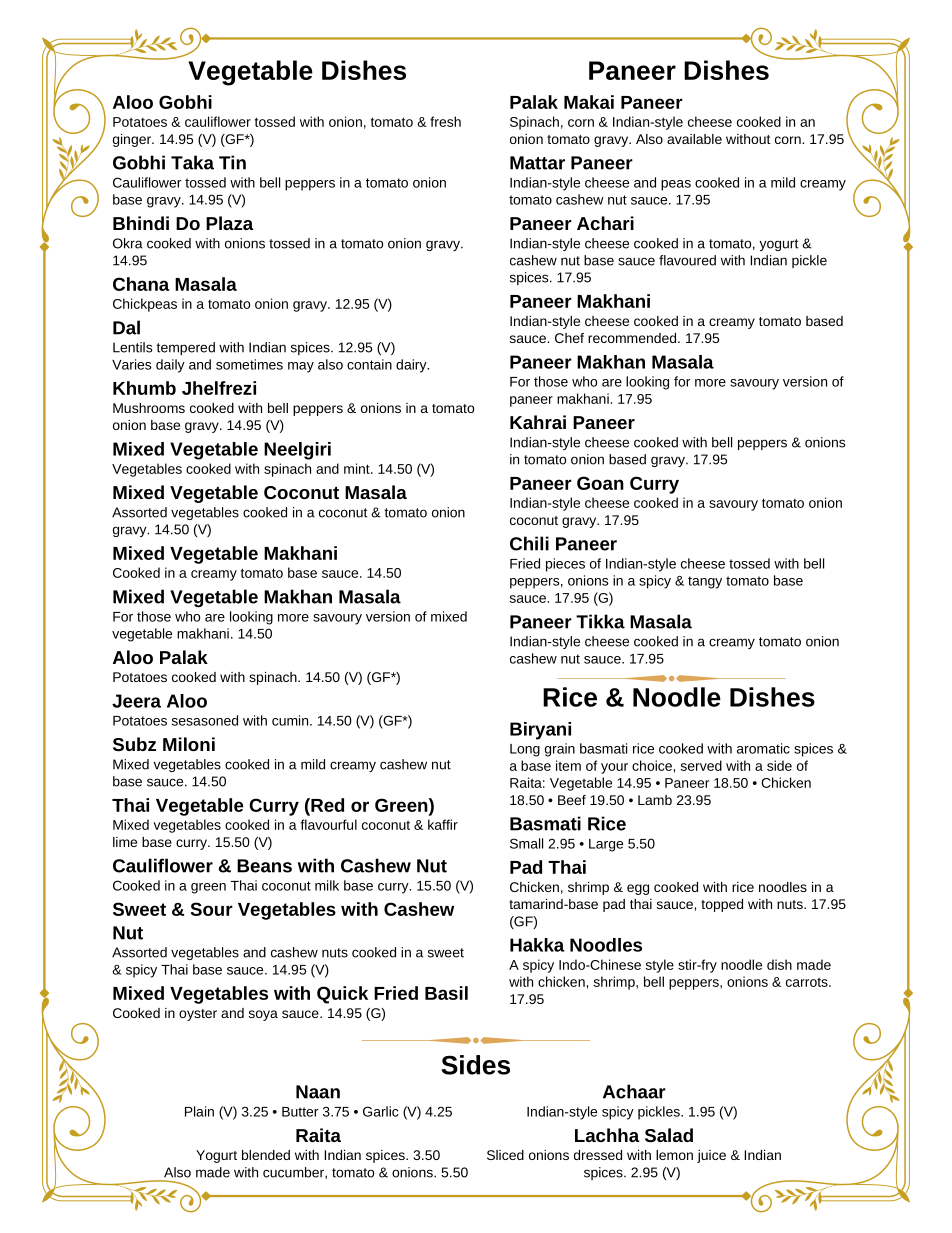 The image size is (952, 1233). Describe the element at coordinates (669, 1135) in the screenshot. I see `Salad` at that location.
